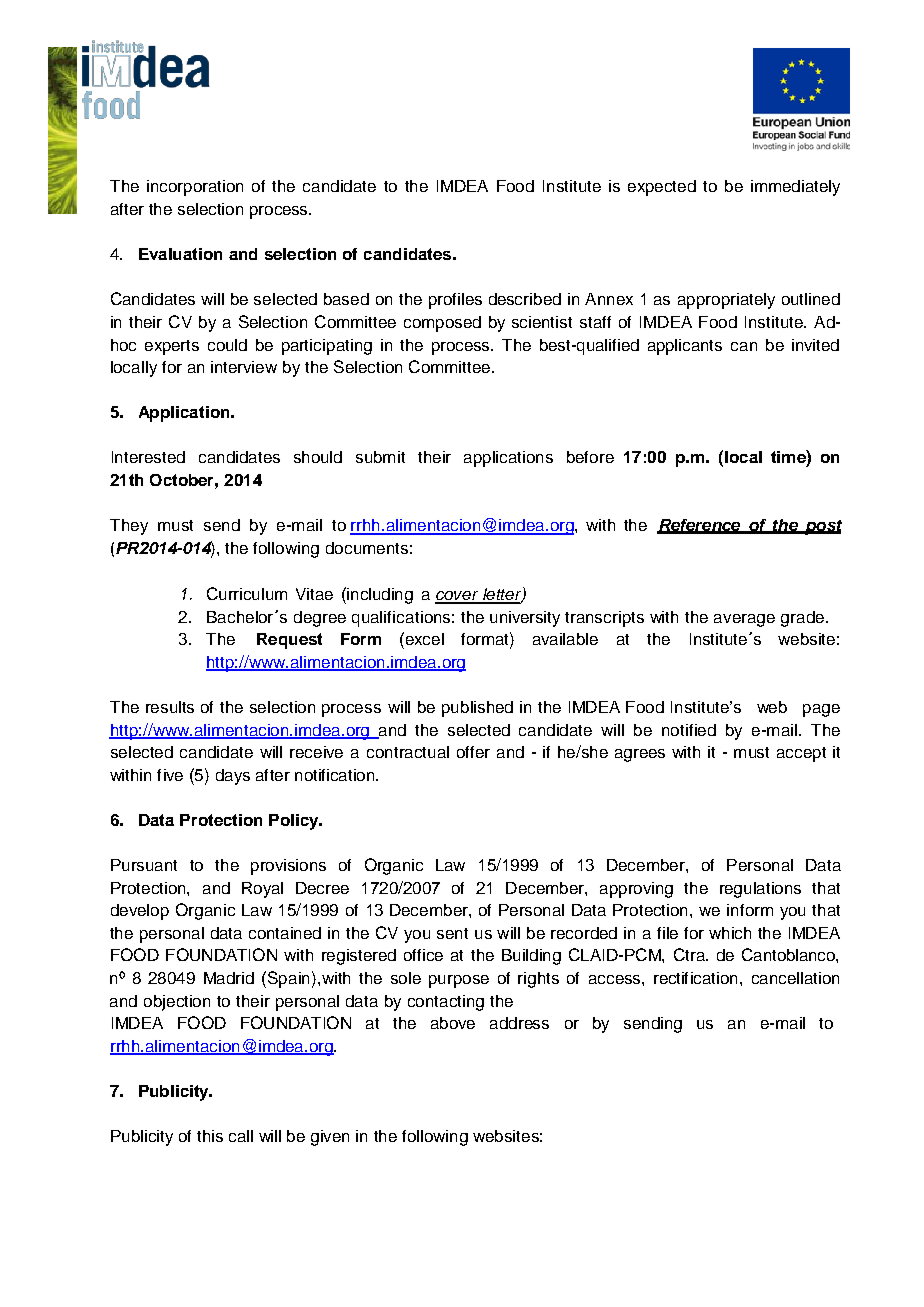  Describe the element at coordinates (453, 1023) in the screenshot. I see `above` at that location.
